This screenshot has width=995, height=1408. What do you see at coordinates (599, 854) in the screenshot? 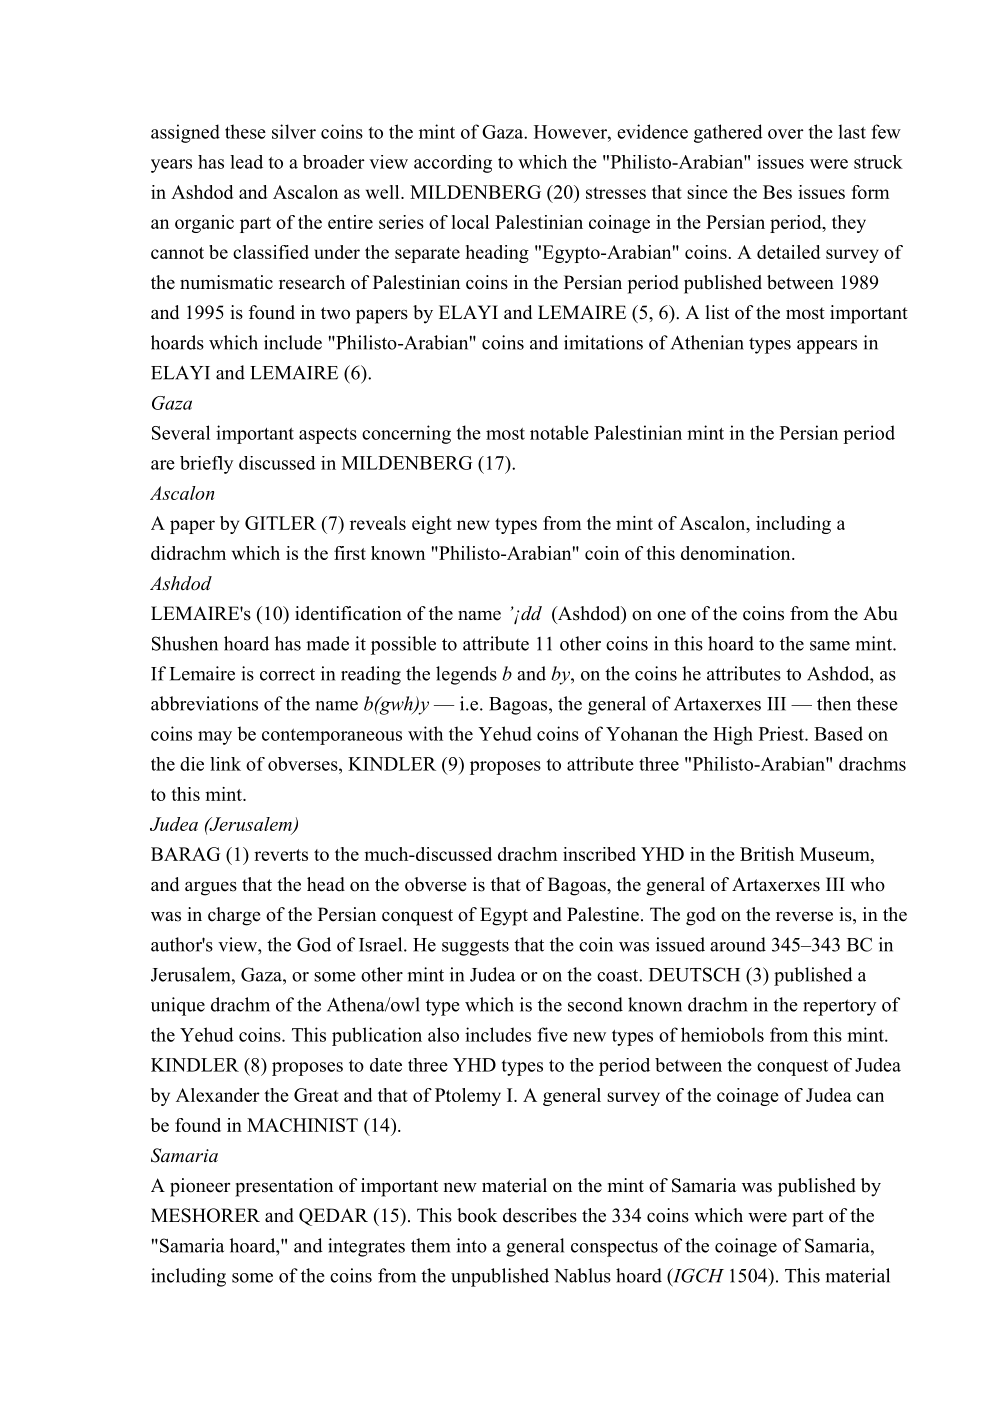
I see `inscribed` at bounding box center [599, 854].
